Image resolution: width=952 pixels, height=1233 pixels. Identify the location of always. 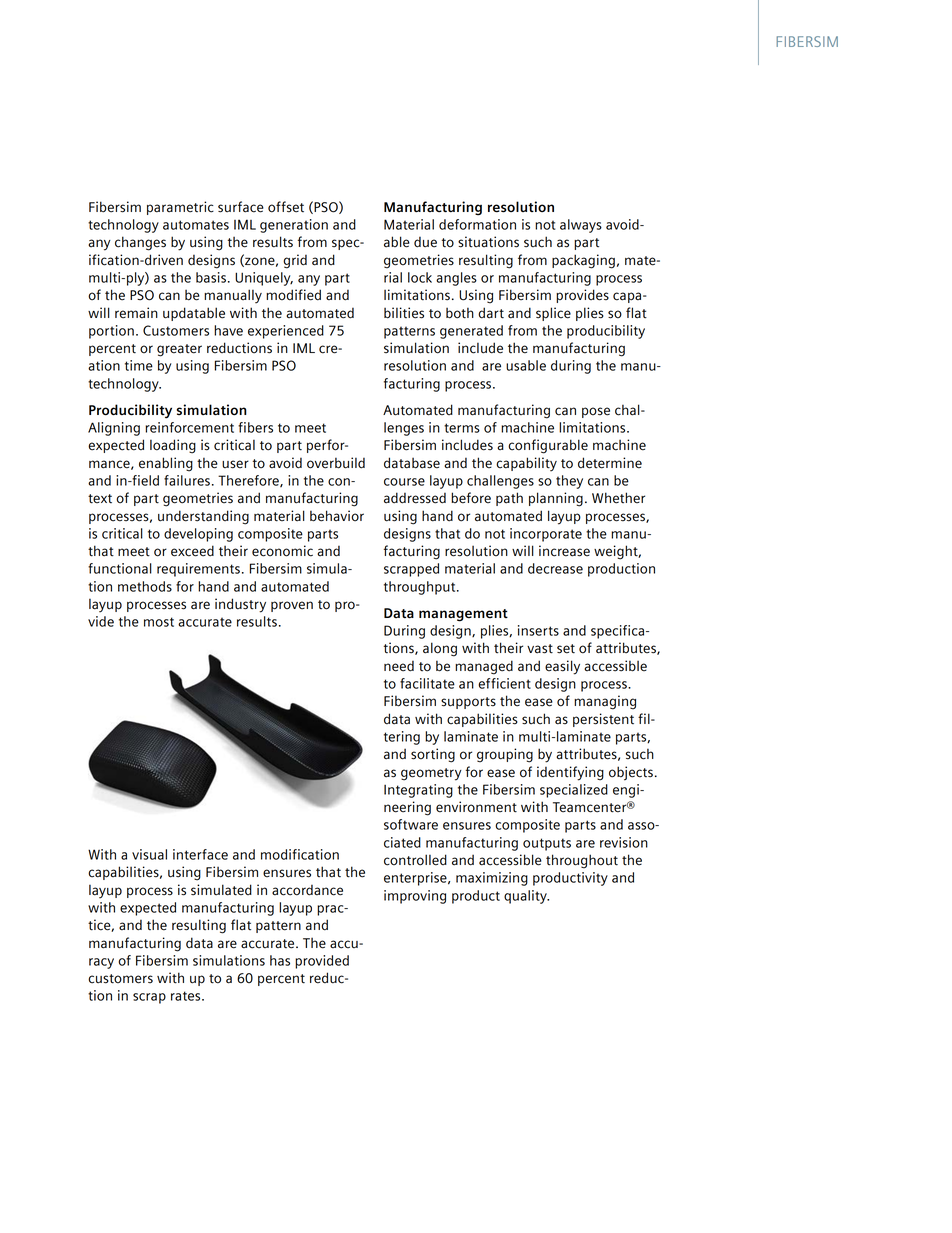
(581, 226).
